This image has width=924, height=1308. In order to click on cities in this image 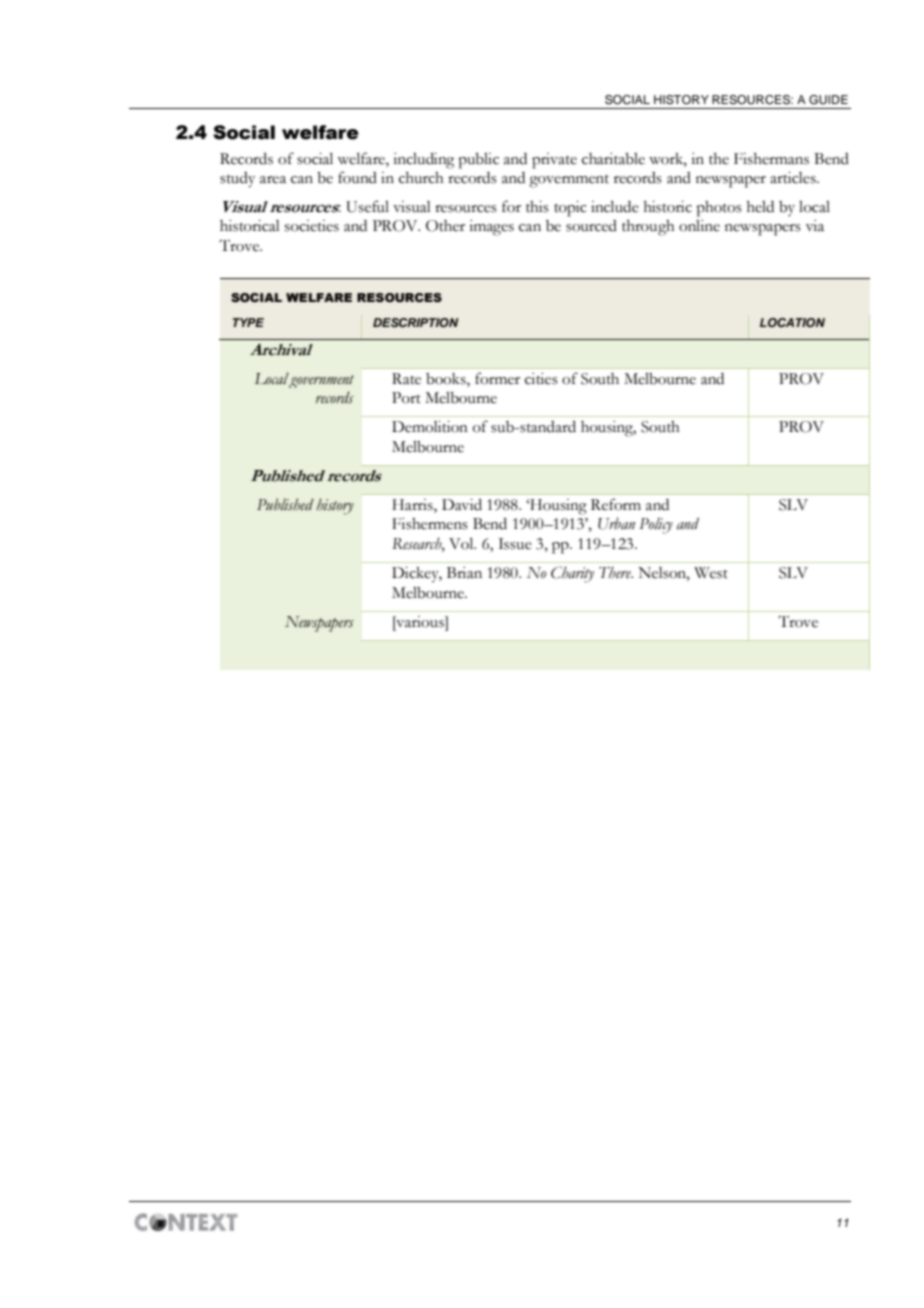, I will do `click(541, 379)`.
